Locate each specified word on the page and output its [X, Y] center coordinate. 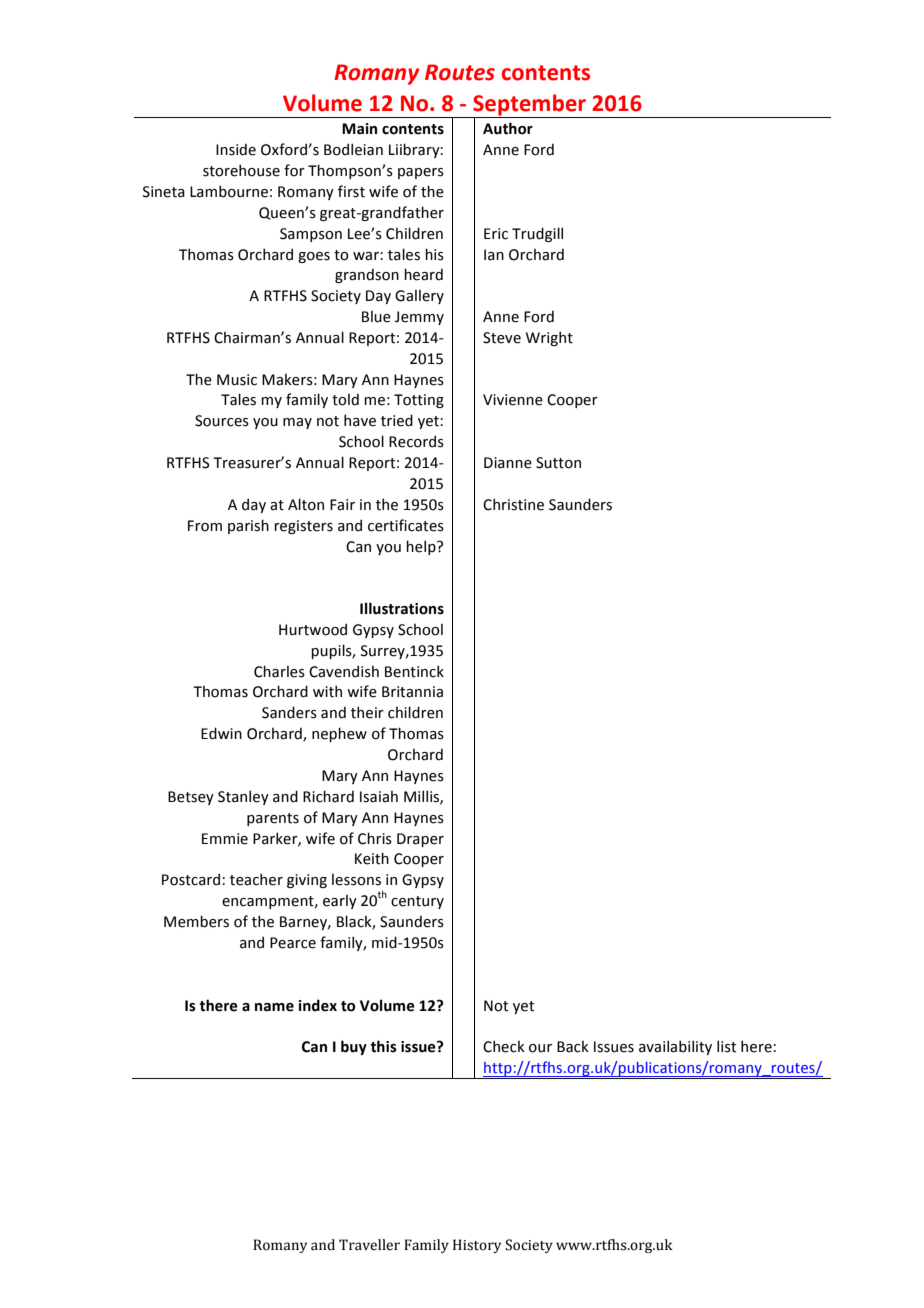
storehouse [241, 170]
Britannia [412, 692]
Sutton [558, 463]
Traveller [369, 1245]
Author [508, 128]
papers [421, 173]
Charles [279, 671]
